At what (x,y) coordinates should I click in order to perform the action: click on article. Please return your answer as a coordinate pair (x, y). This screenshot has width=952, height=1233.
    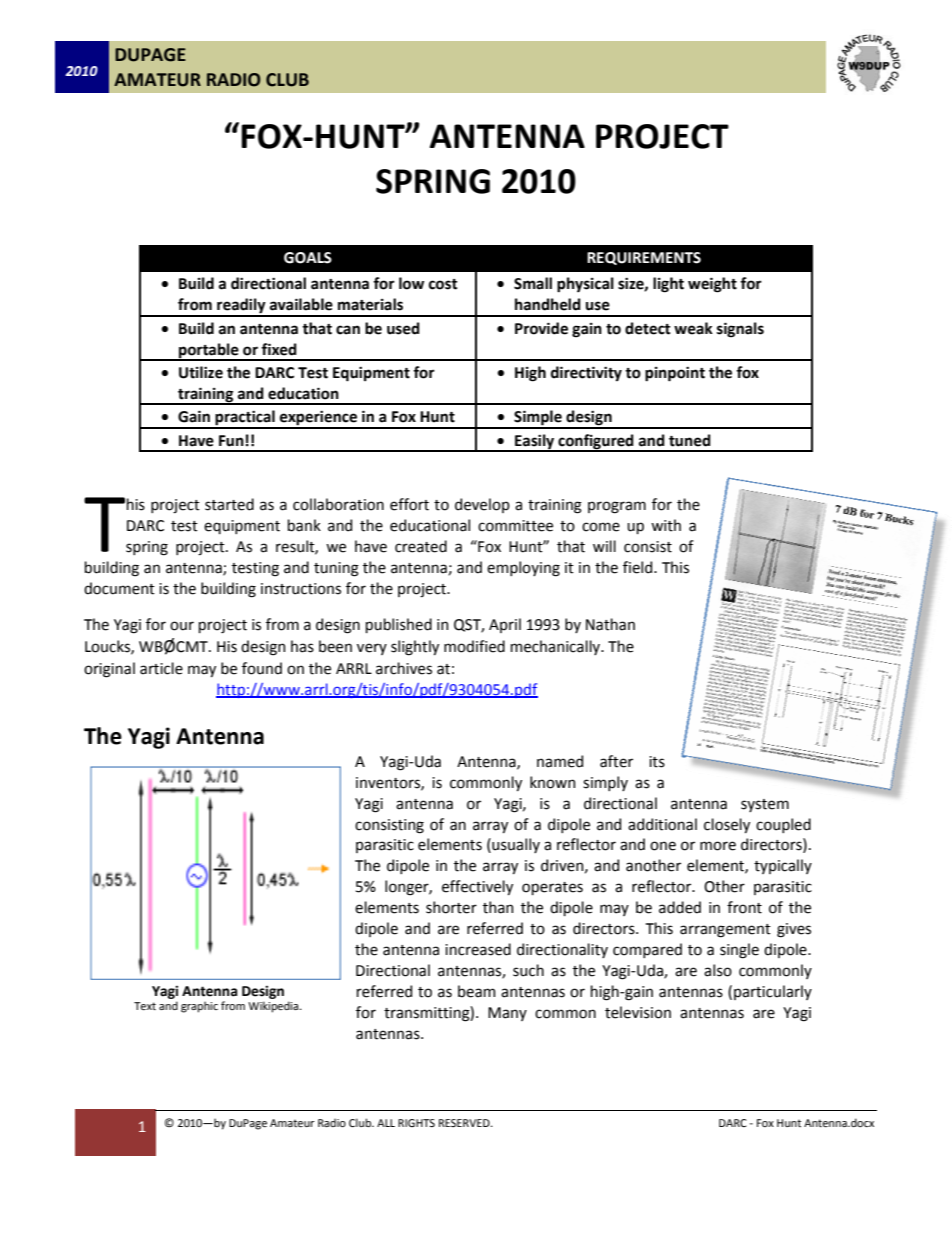
    Looking at the image, I should click on (161, 668).
